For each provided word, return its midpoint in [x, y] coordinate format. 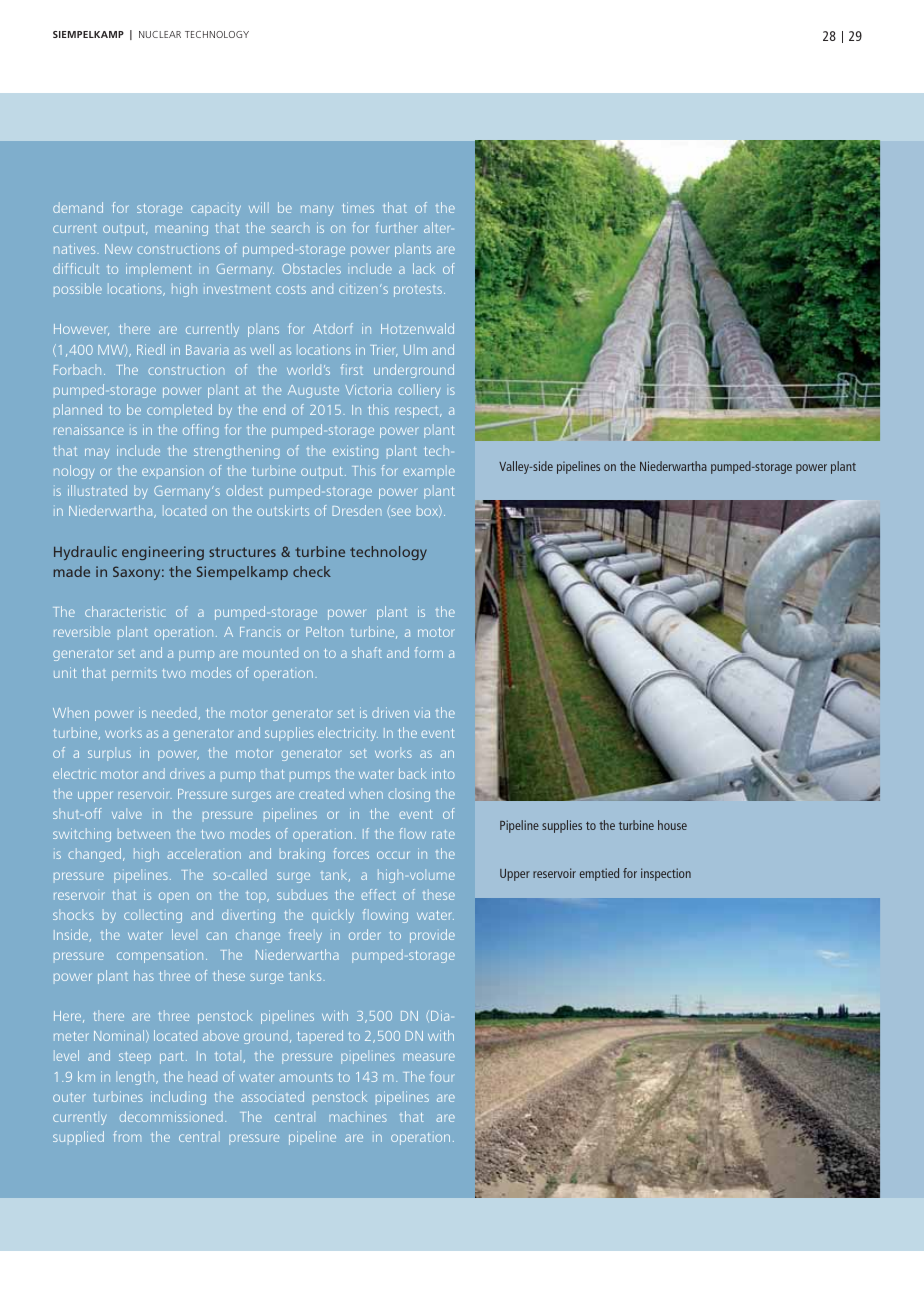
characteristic [125, 611]
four [442, 1076]
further [397, 227]
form [429, 652]
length [136, 1078]
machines [358, 1116]
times [358, 207]
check [312, 571]
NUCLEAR [160, 34]
